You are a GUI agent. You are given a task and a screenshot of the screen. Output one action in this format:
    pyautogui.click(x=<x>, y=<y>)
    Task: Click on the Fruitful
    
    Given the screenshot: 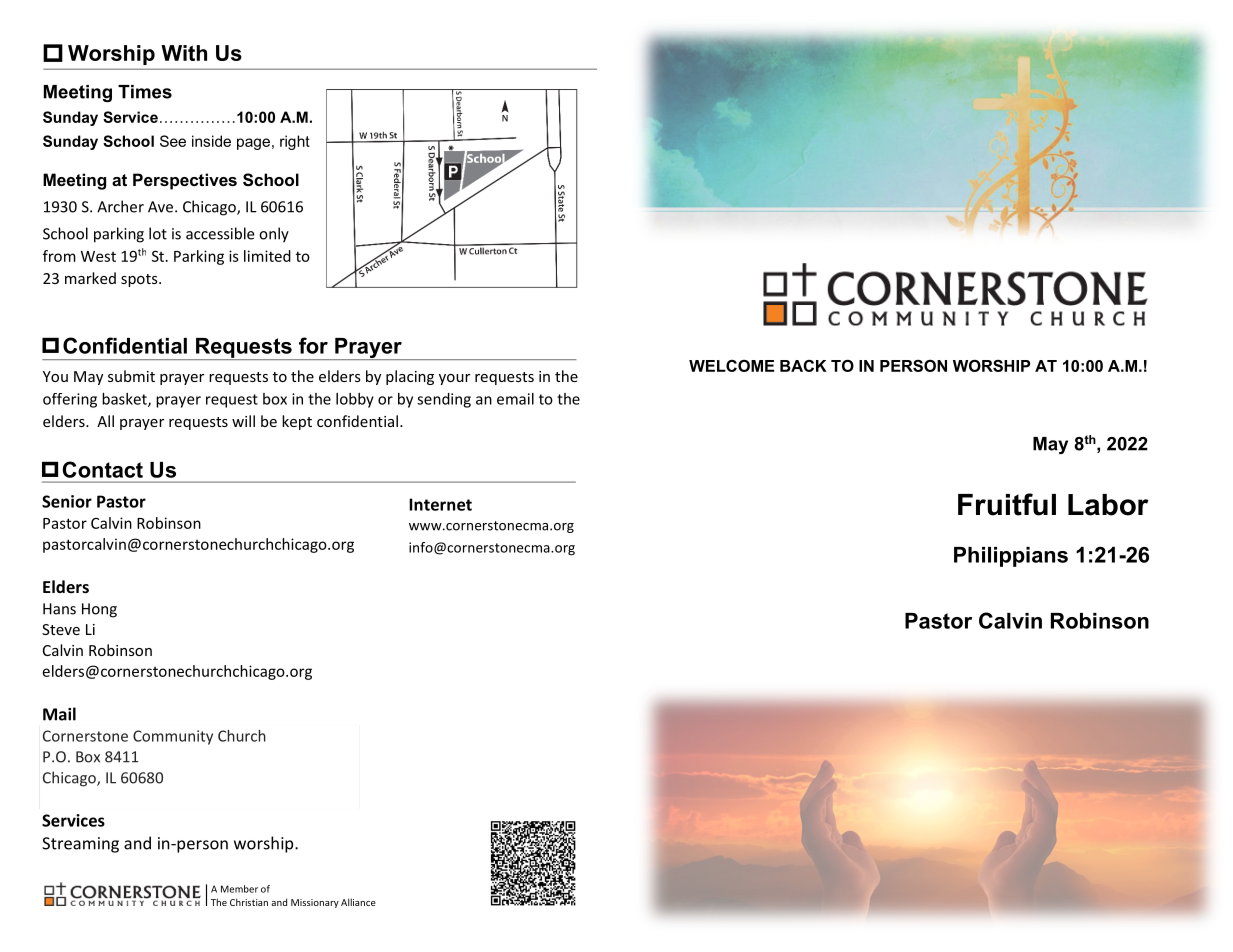 What is the action you would take?
    pyautogui.click(x=1007, y=504)
